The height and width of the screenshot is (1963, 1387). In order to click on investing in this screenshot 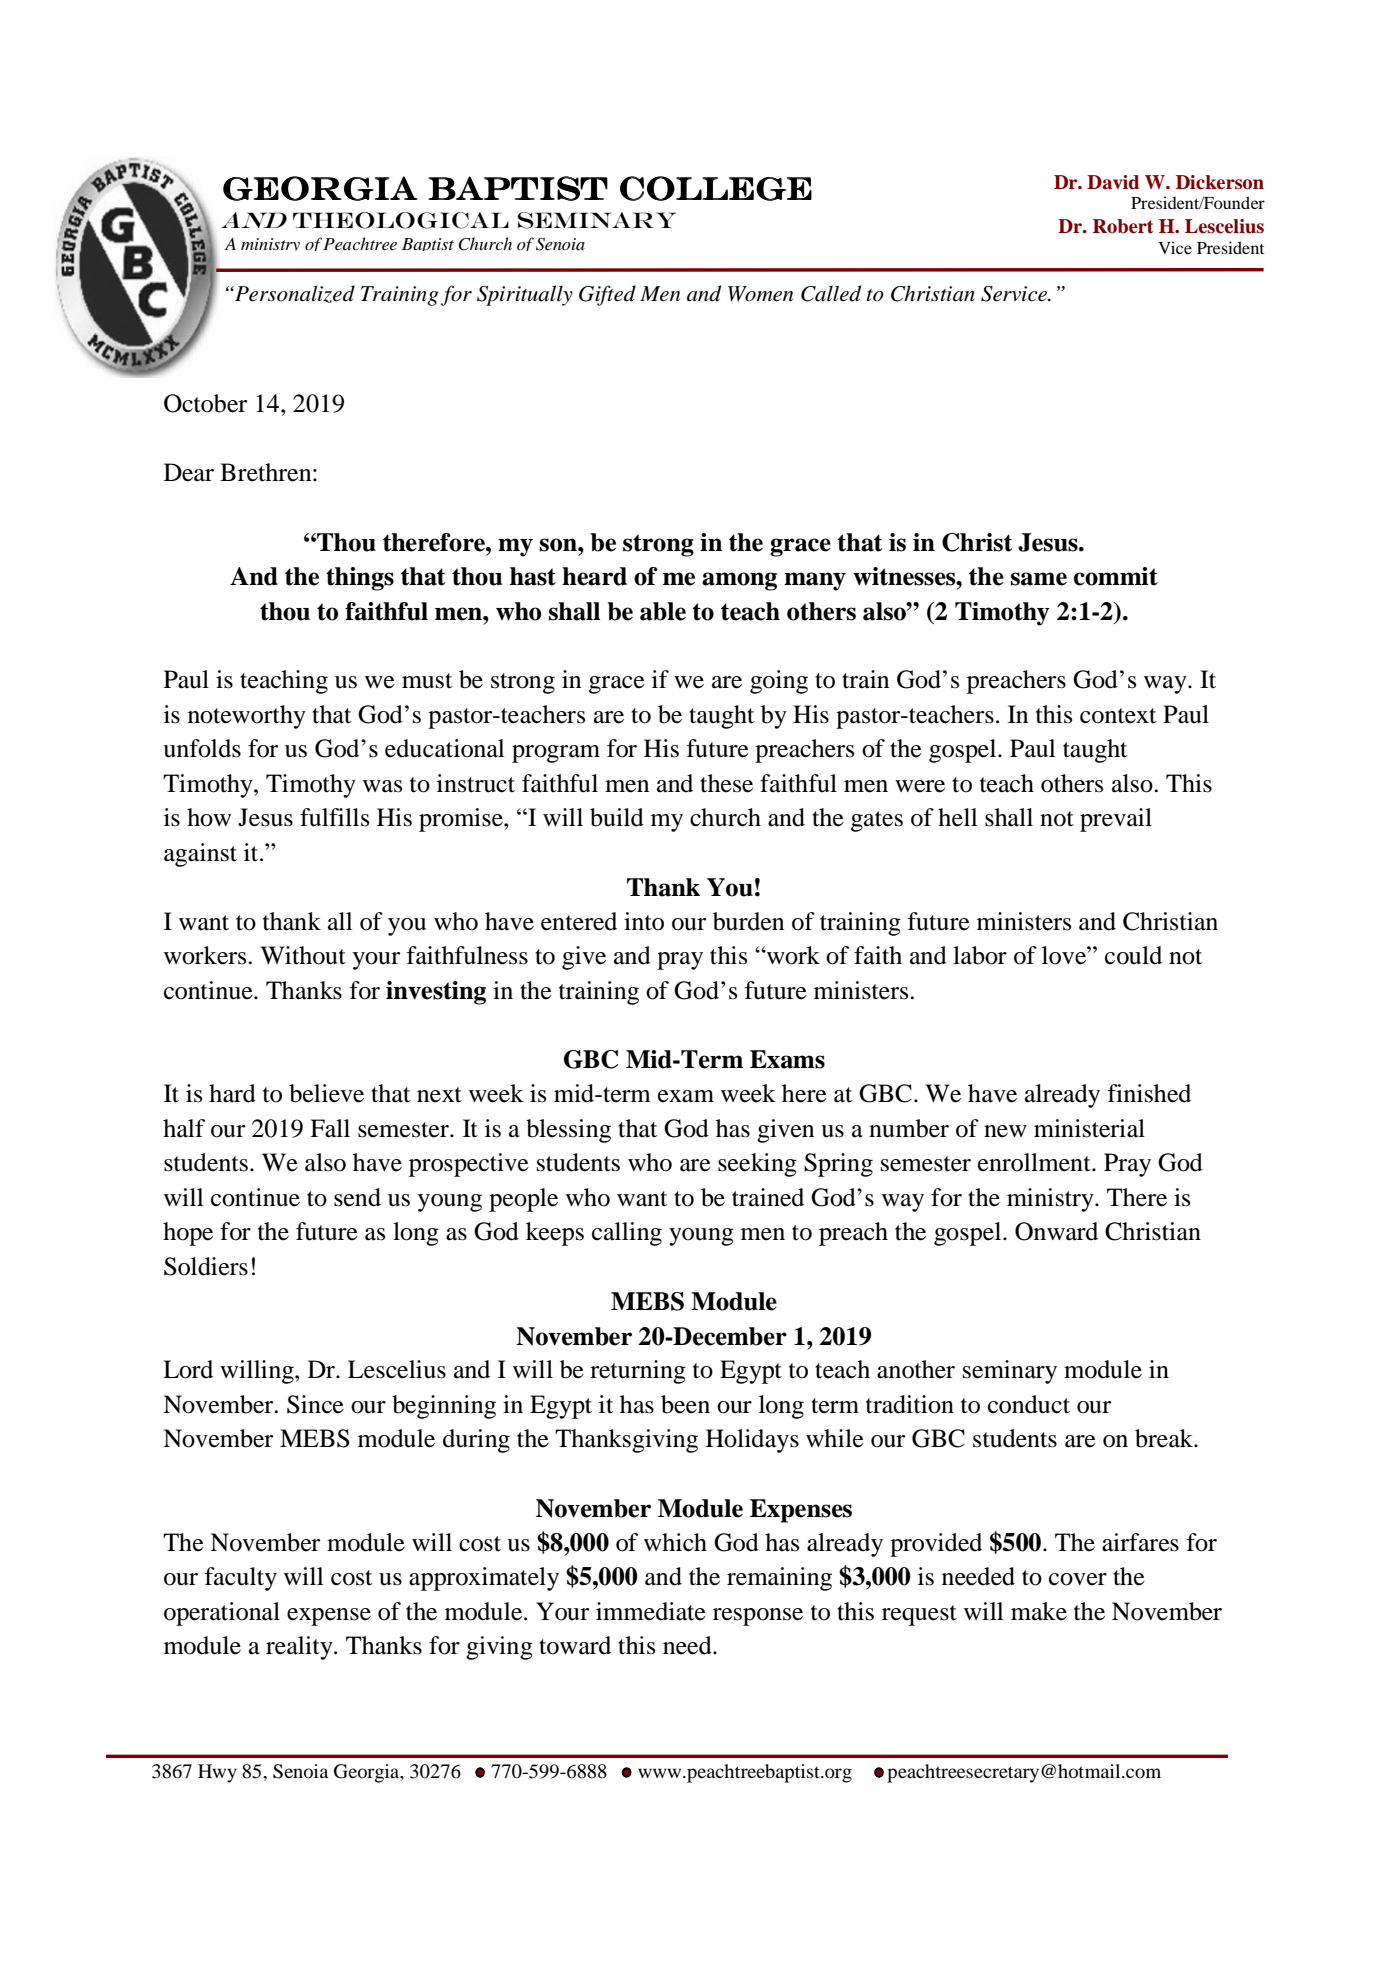, I will do `click(436, 993)`.
